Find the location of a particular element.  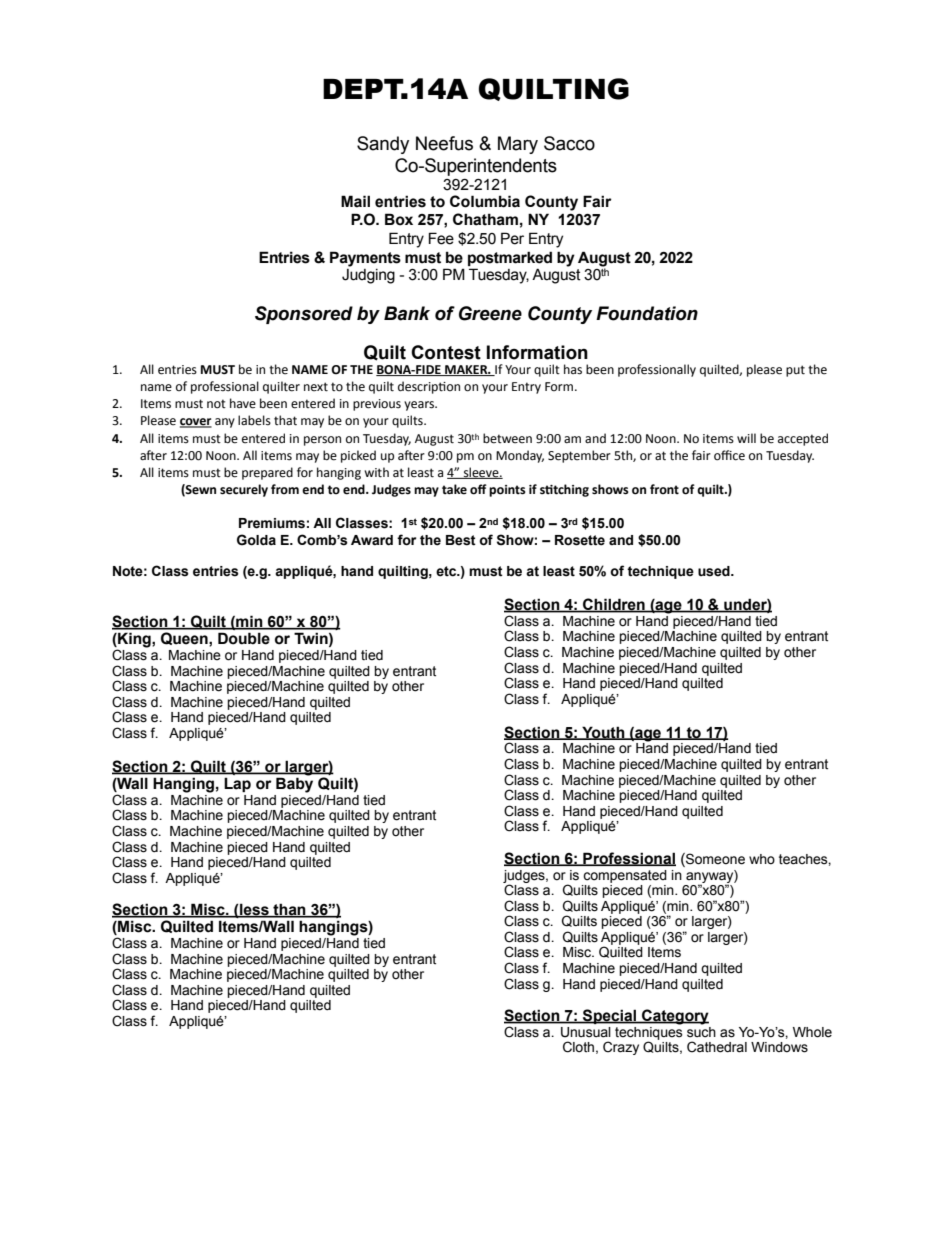

Crazy is located at coordinates (621, 1048).
